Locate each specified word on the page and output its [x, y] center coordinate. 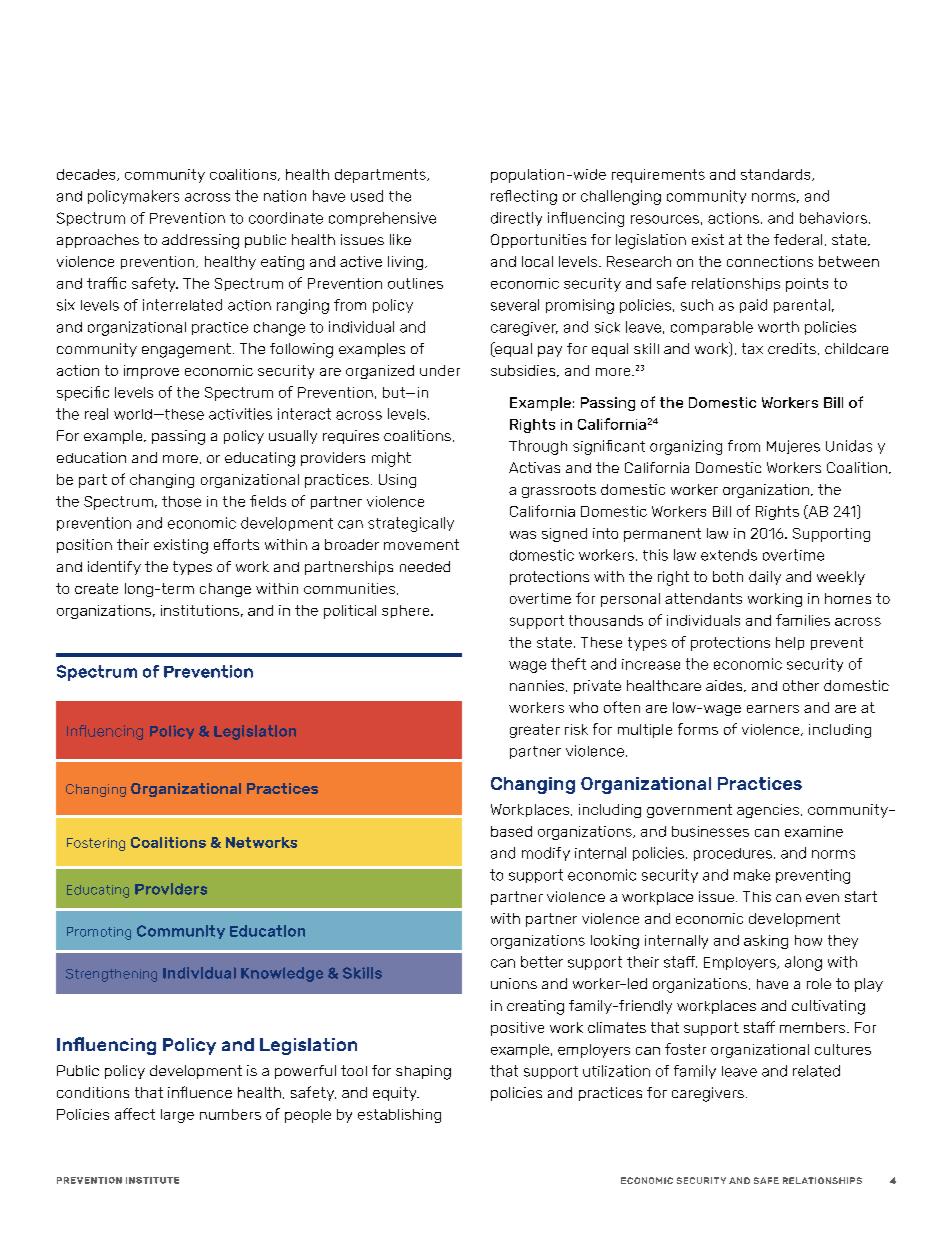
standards [777, 175]
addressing [200, 241]
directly [516, 219]
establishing [399, 1116]
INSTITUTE [152, 1180]
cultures [843, 1049]
